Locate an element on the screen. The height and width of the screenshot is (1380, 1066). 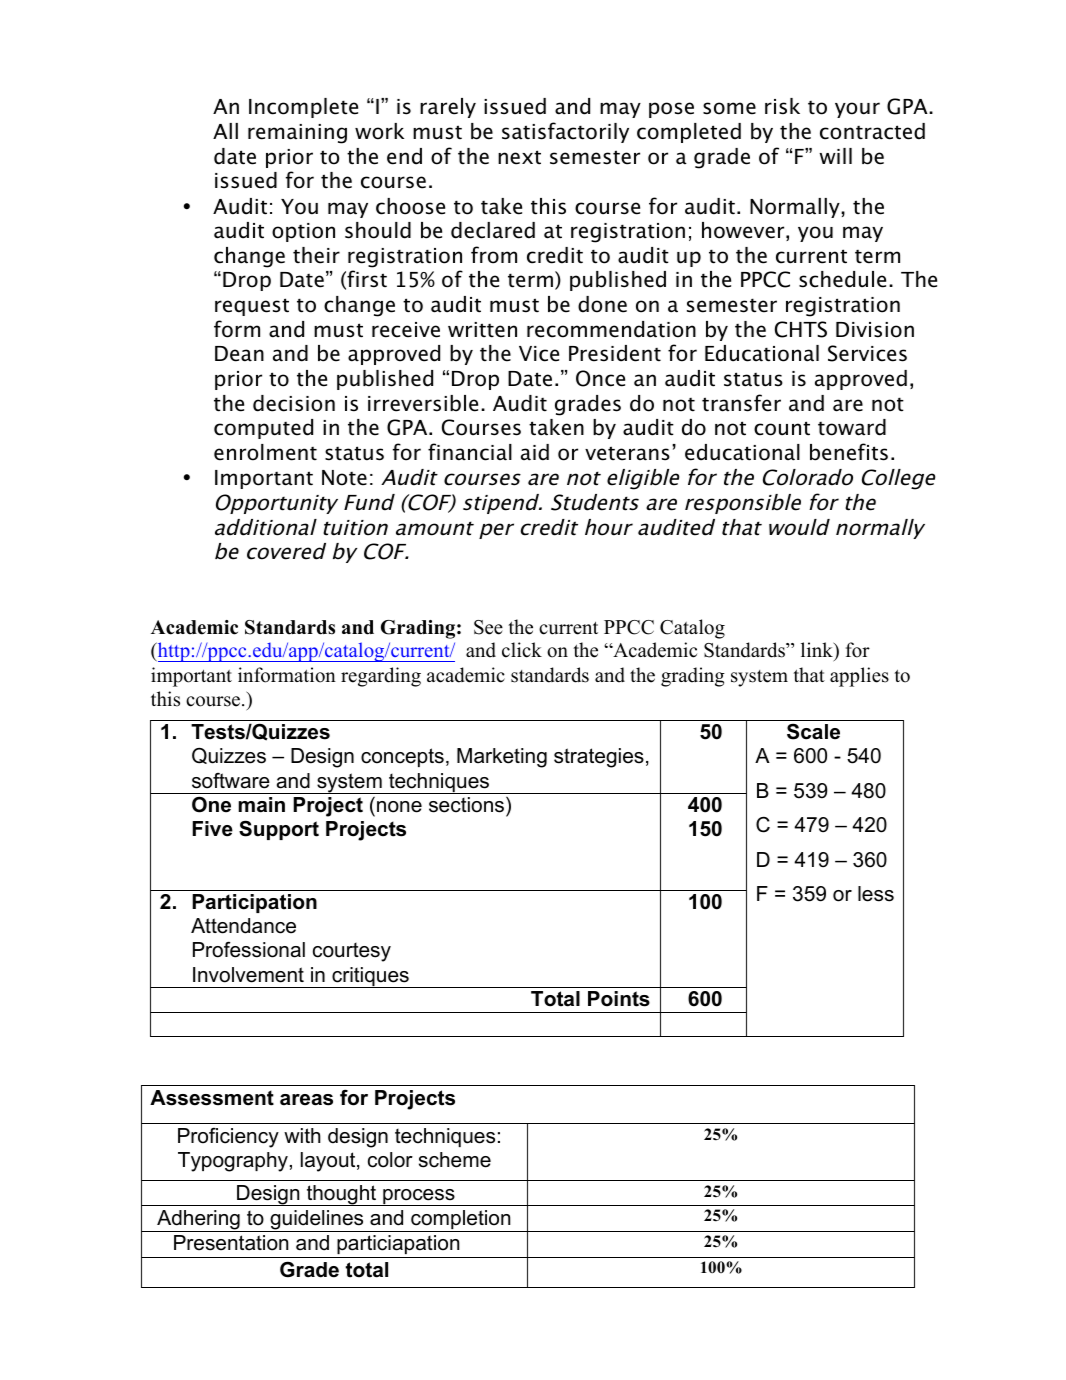
Incomplete is located at coordinates (303, 108).
